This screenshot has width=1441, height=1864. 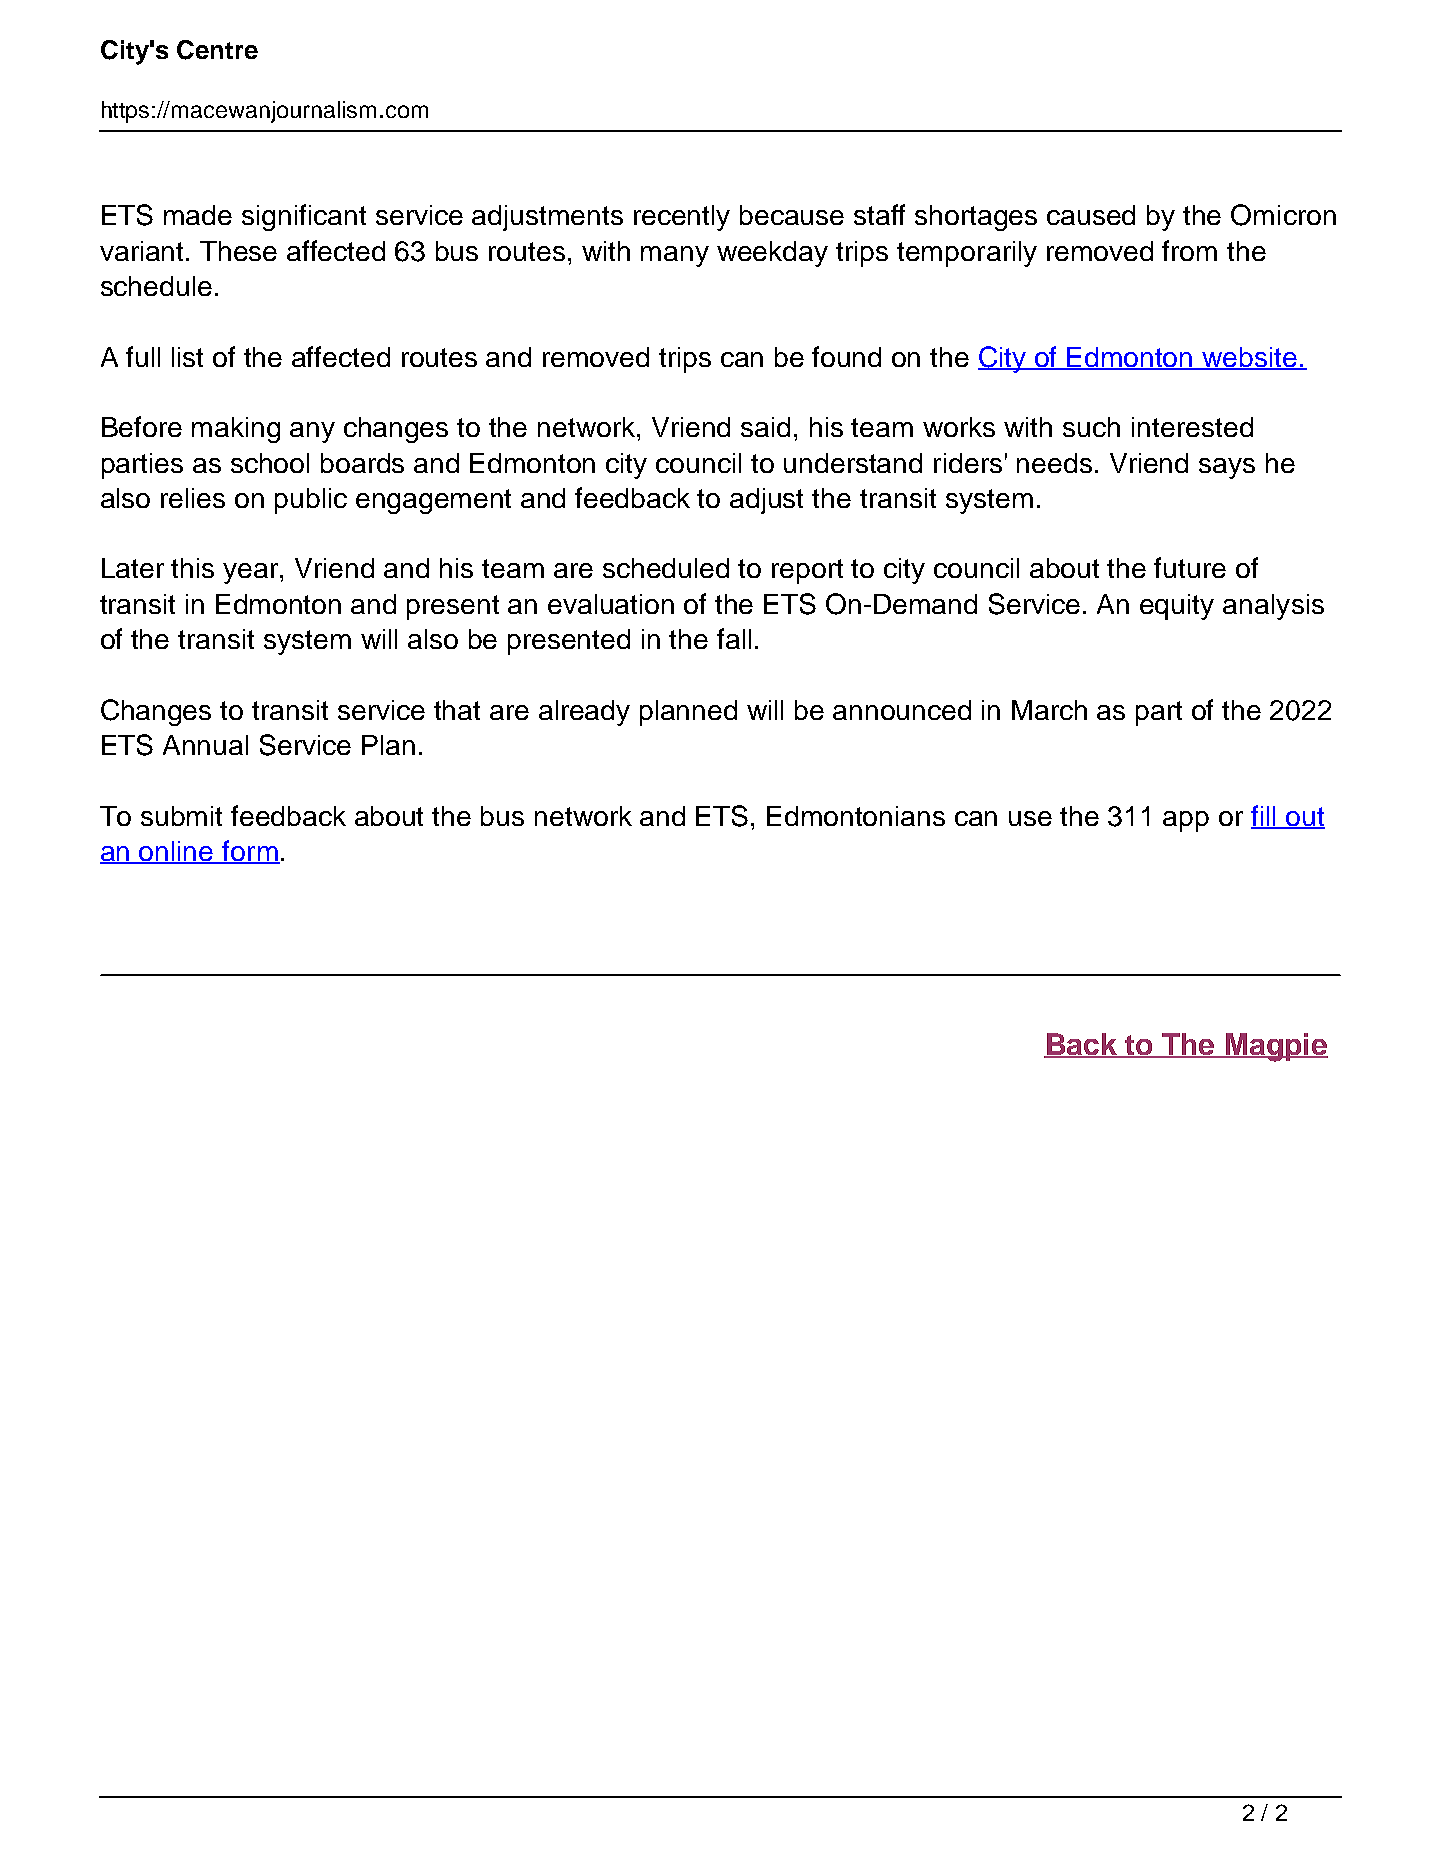 I want to click on Centre, so click(x=217, y=50).
